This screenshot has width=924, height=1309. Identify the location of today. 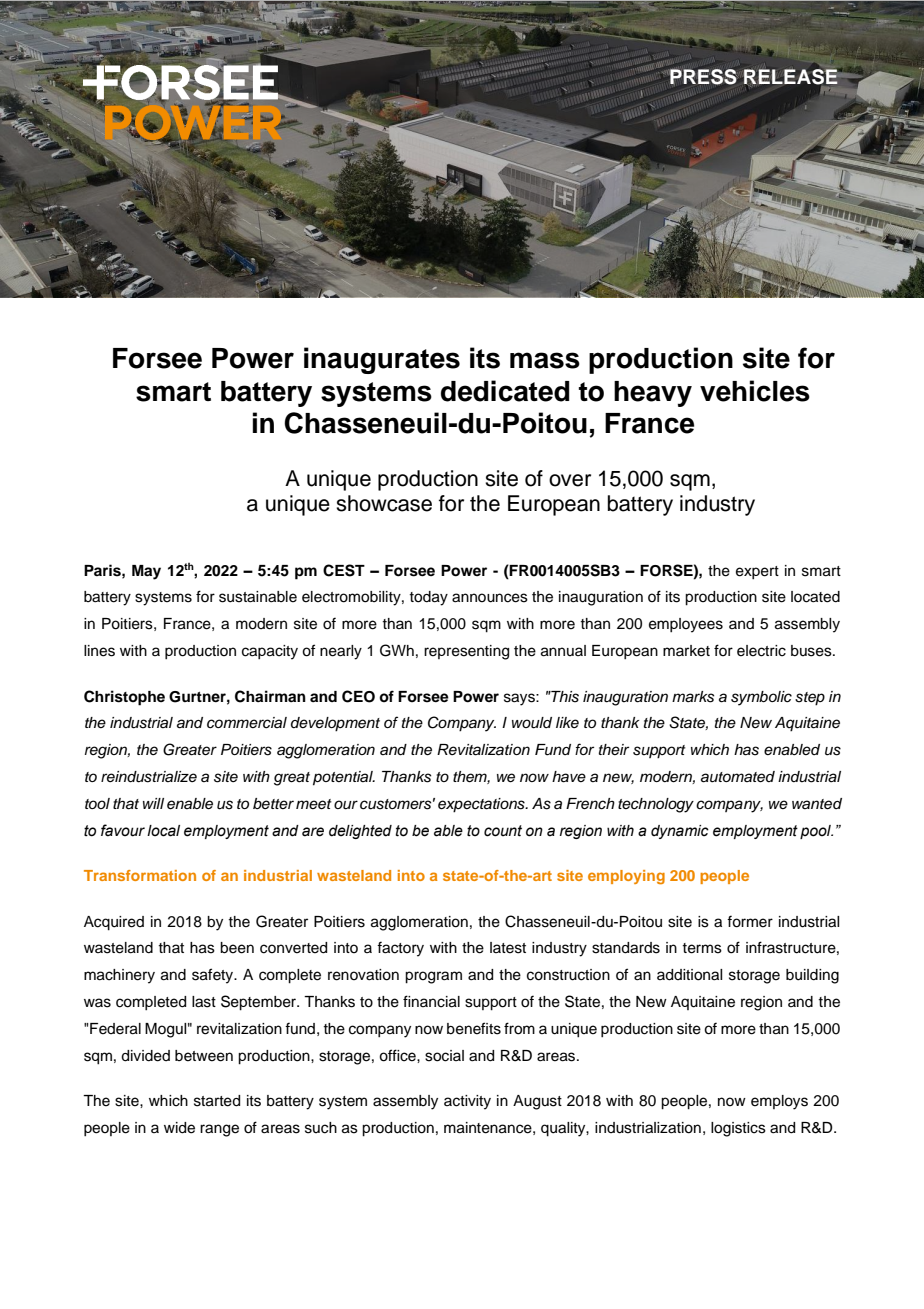
(428, 598).
